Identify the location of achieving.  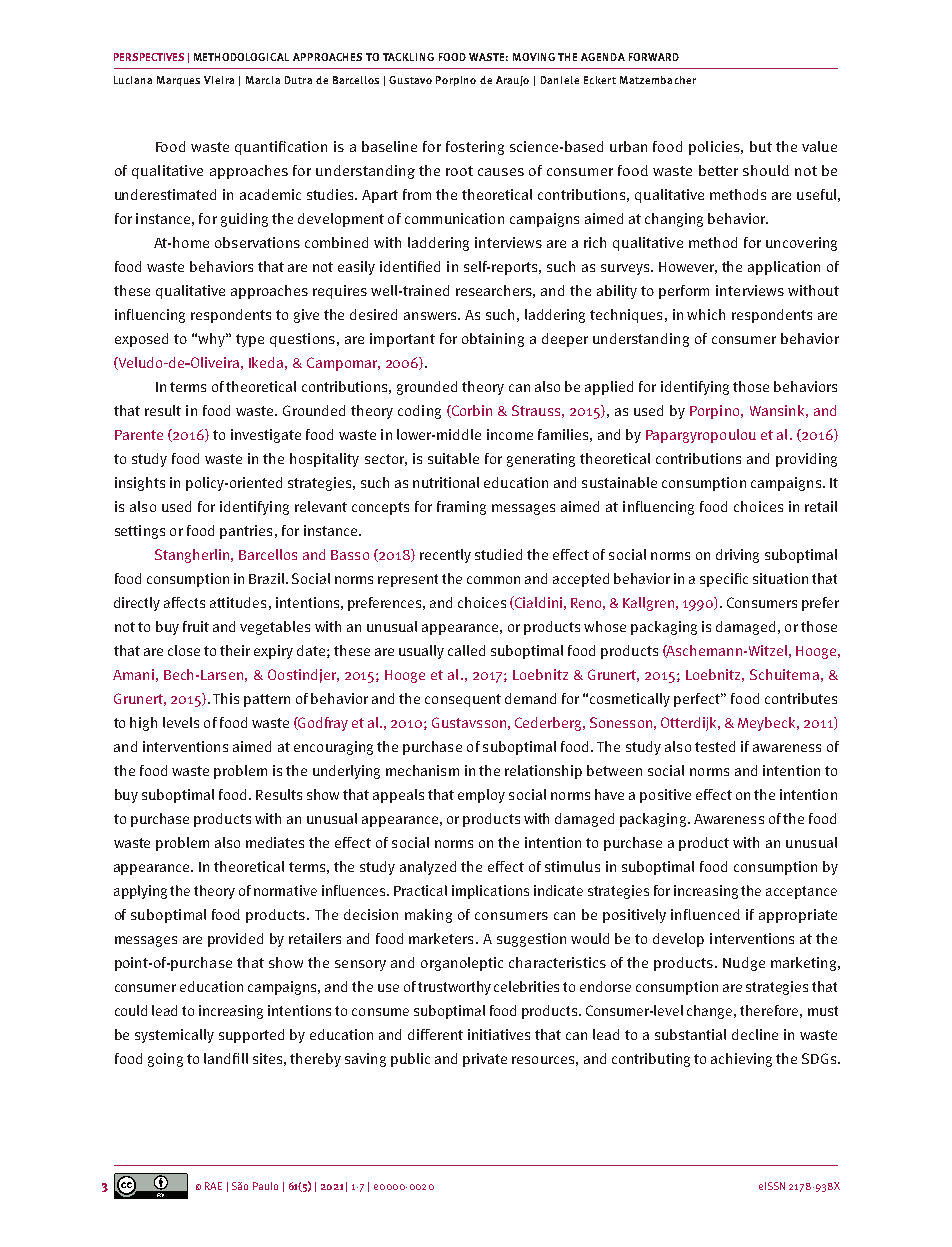
(741, 1060).
